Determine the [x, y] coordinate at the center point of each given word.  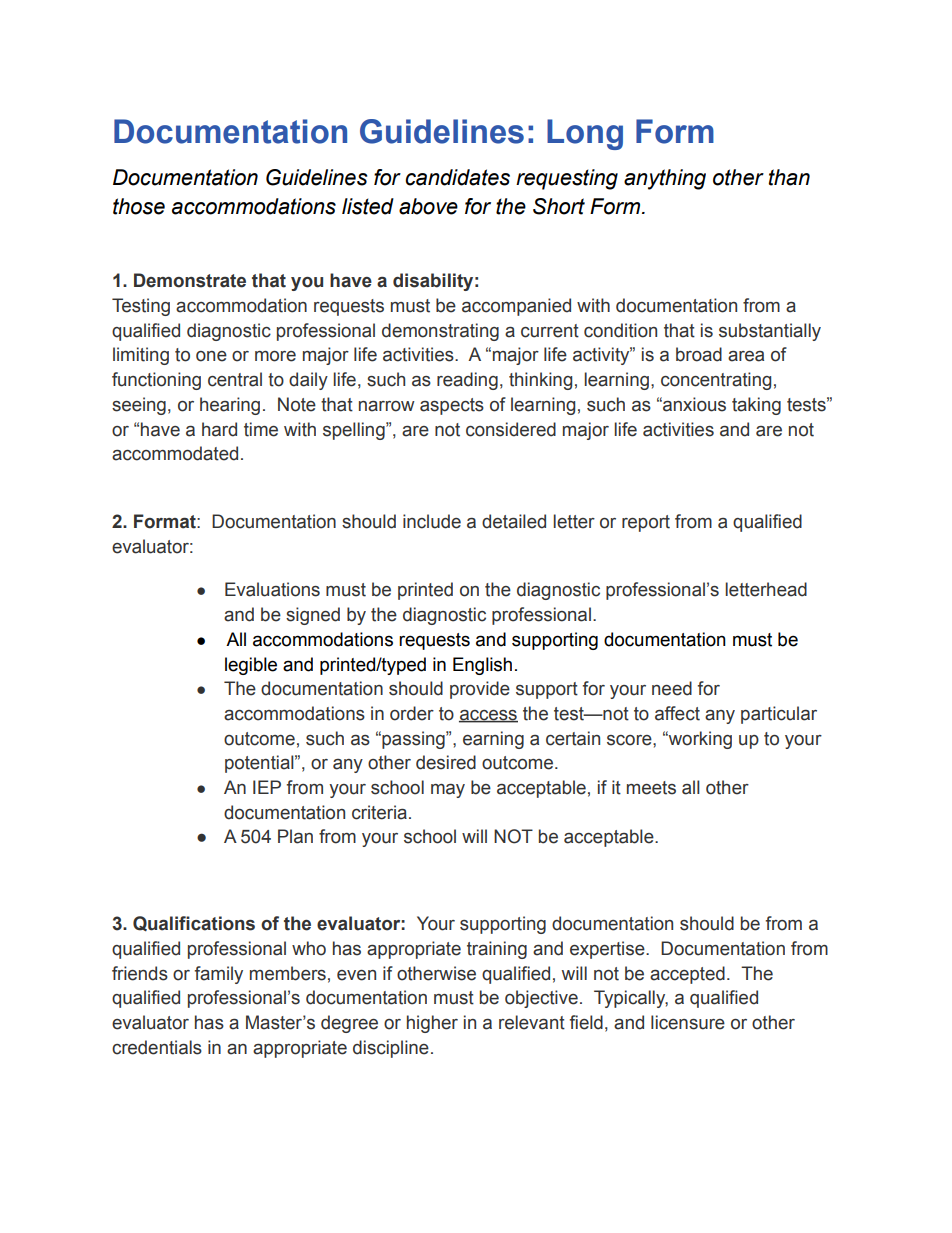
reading [467, 381]
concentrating [716, 381]
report [646, 523]
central [235, 379]
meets [651, 788]
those [139, 206]
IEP [267, 787]
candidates [457, 177]
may [448, 791]
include [432, 521]
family [219, 975]
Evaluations [272, 589]
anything [665, 179]
